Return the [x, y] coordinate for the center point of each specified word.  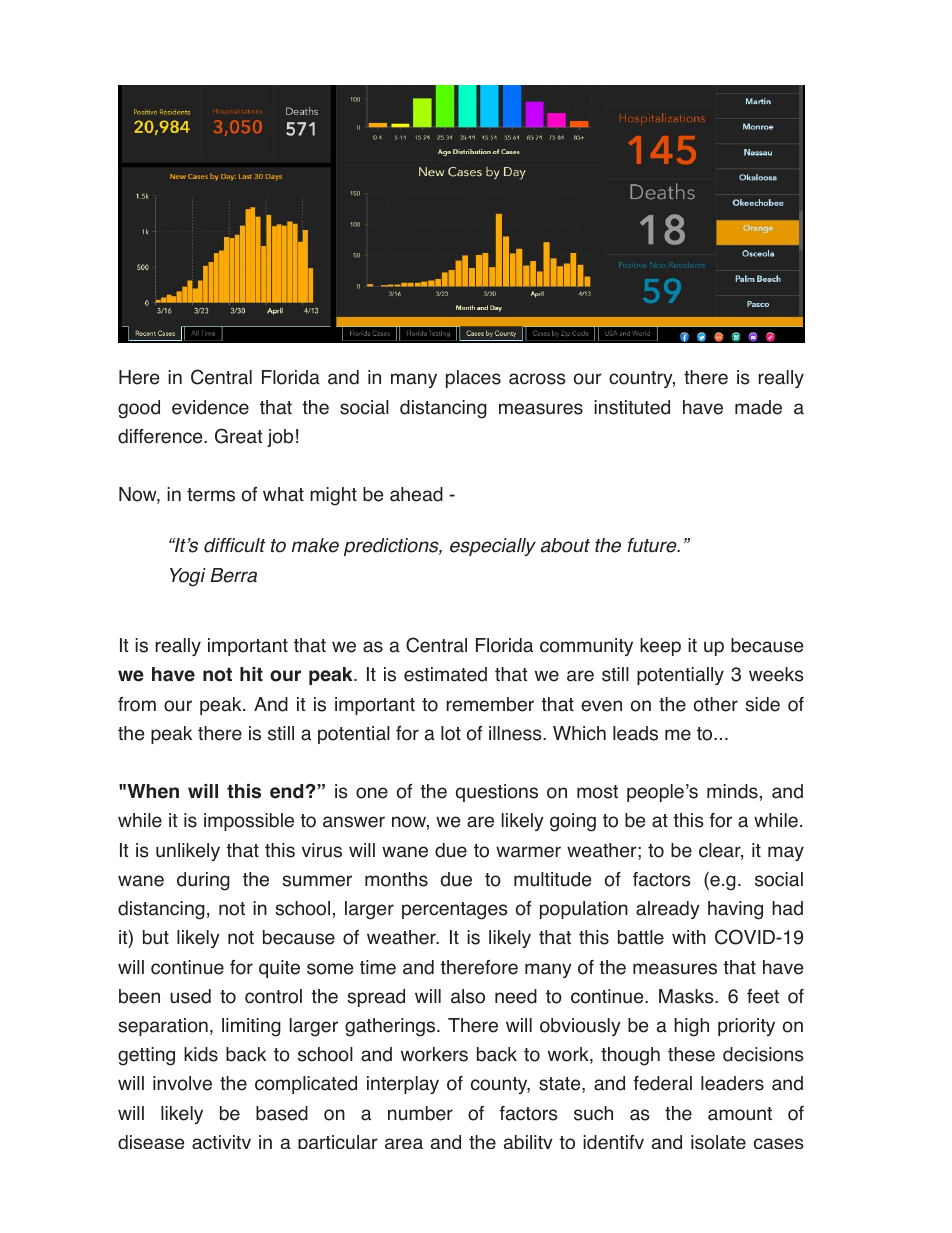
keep [660, 647]
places [473, 379]
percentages [455, 911]
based [282, 1113]
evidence [210, 407]
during [203, 881]
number [420, 1113]
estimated [445, 674]
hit [251, 674]
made [758, 407]
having [735, 910]
